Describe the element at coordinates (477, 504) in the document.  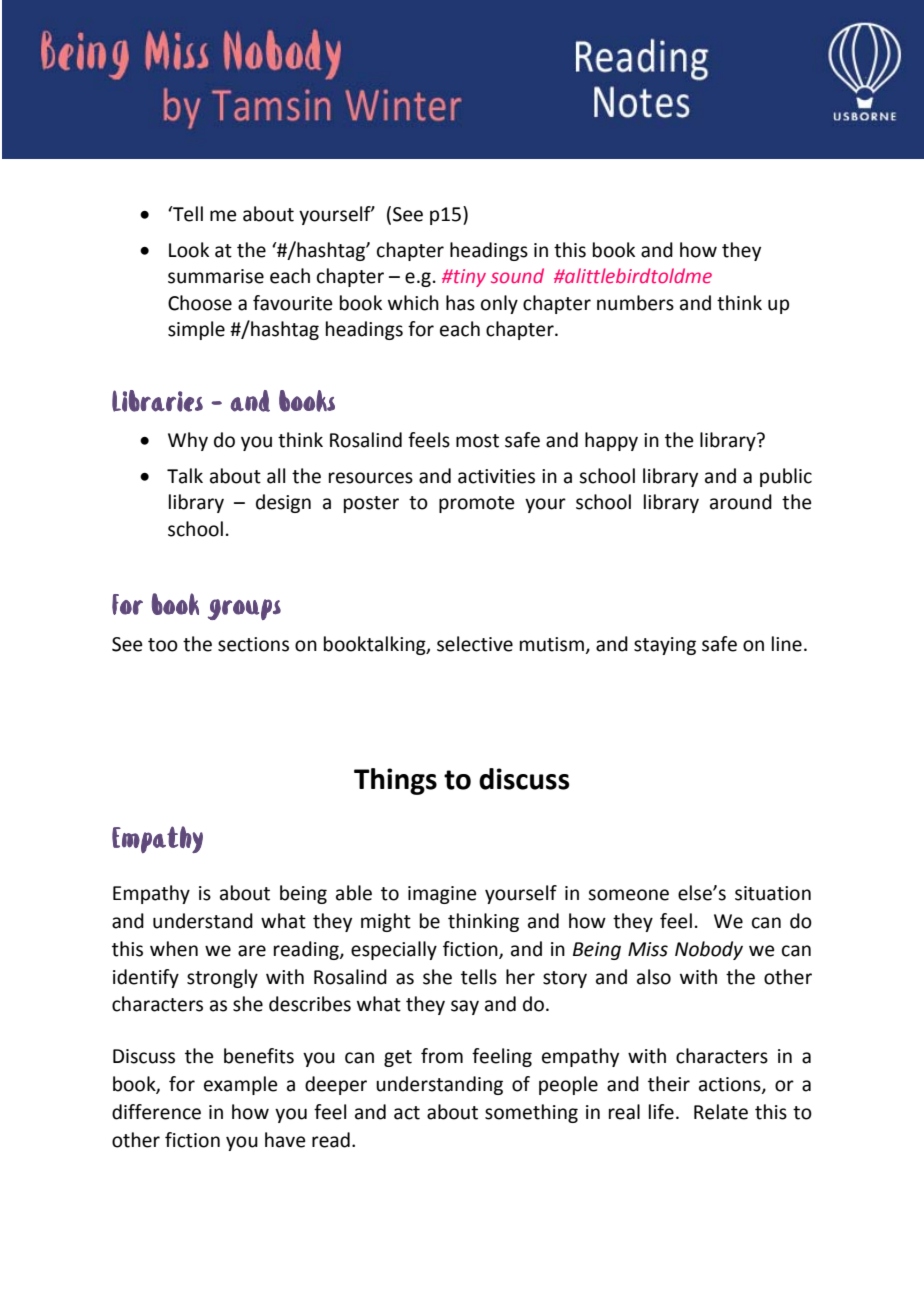
I see `promote` at that location.
